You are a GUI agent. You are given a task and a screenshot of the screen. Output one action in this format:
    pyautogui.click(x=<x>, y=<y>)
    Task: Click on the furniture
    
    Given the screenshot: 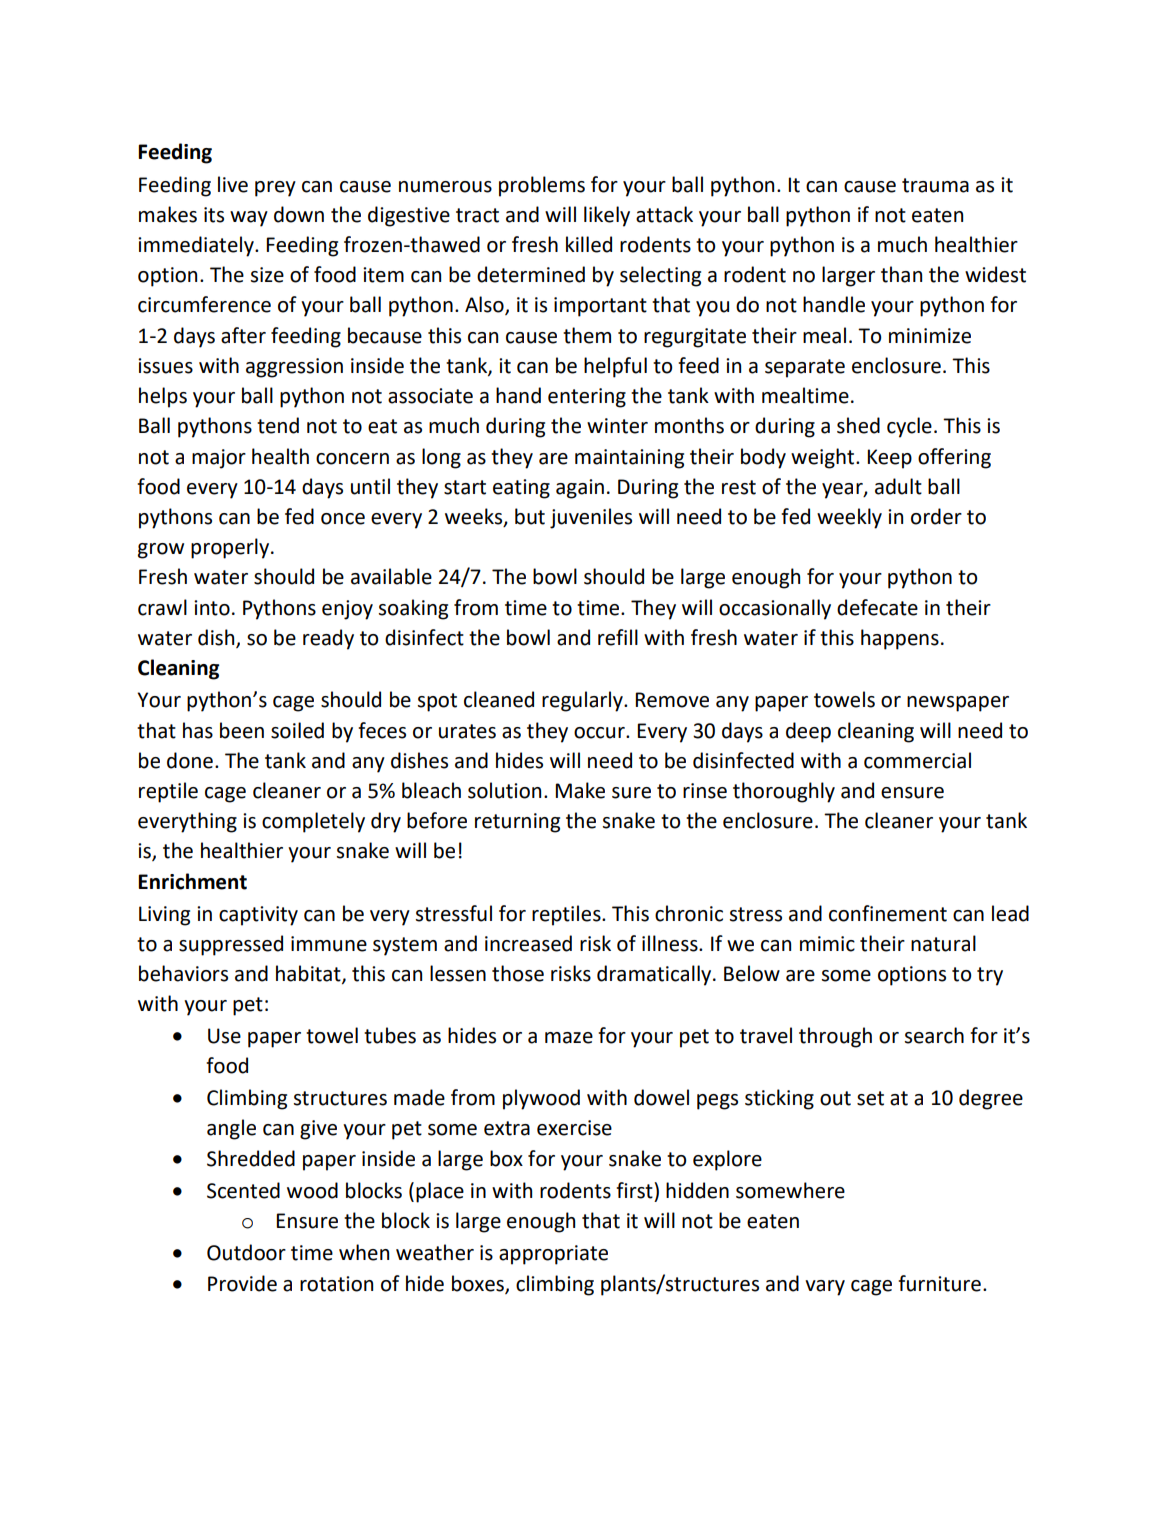 What is the action you would take?
    pyautogui.click(x=939, y=1283)
